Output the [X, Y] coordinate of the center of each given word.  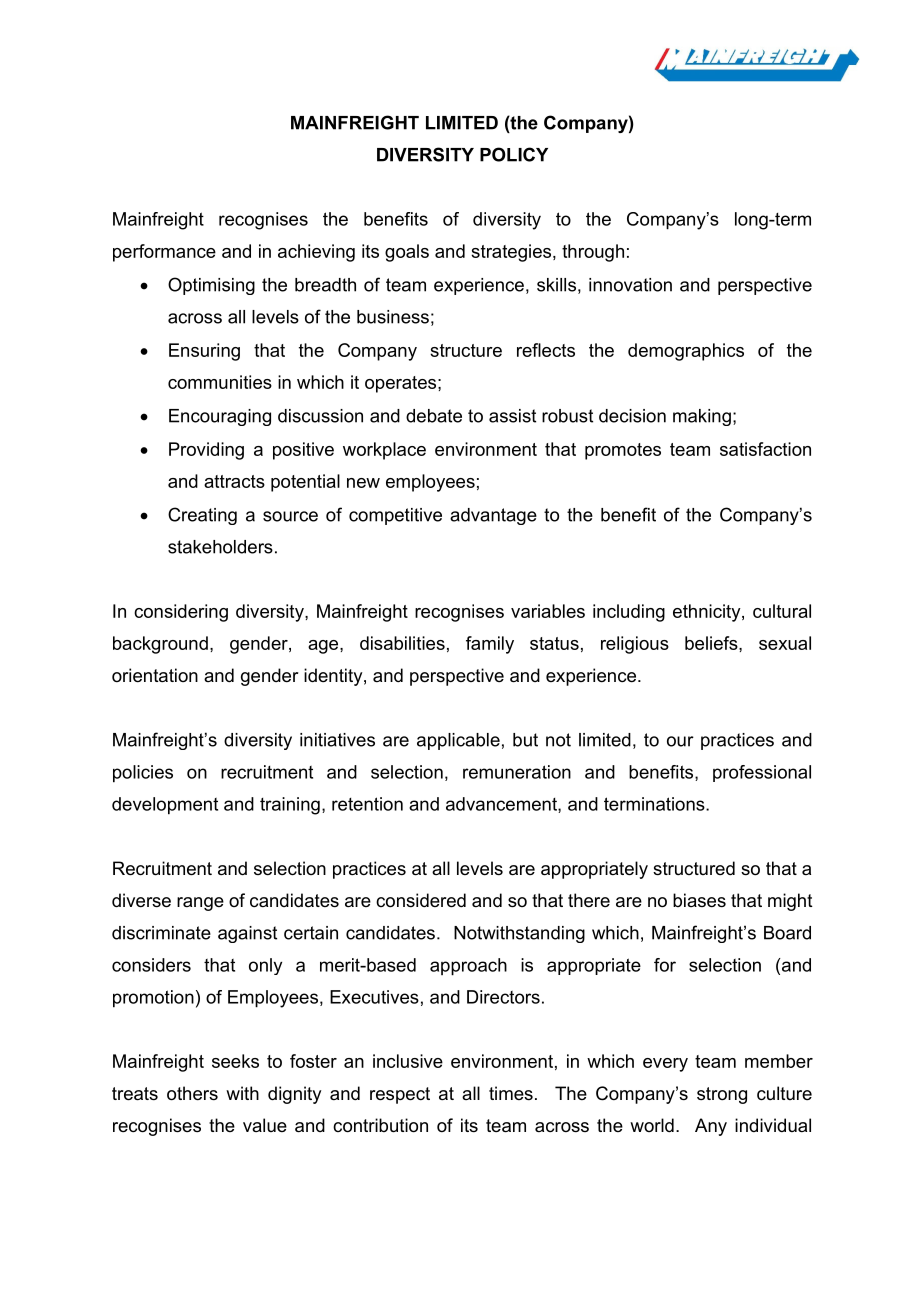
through [593, 253]
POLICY [514, 154]
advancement [502, 805]
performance [164, 253]
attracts [234, 481]
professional [762, 773]
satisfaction [765, 449]
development [165, 806]
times [511, 1093]
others [192, 1093]
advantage [493, 516]
